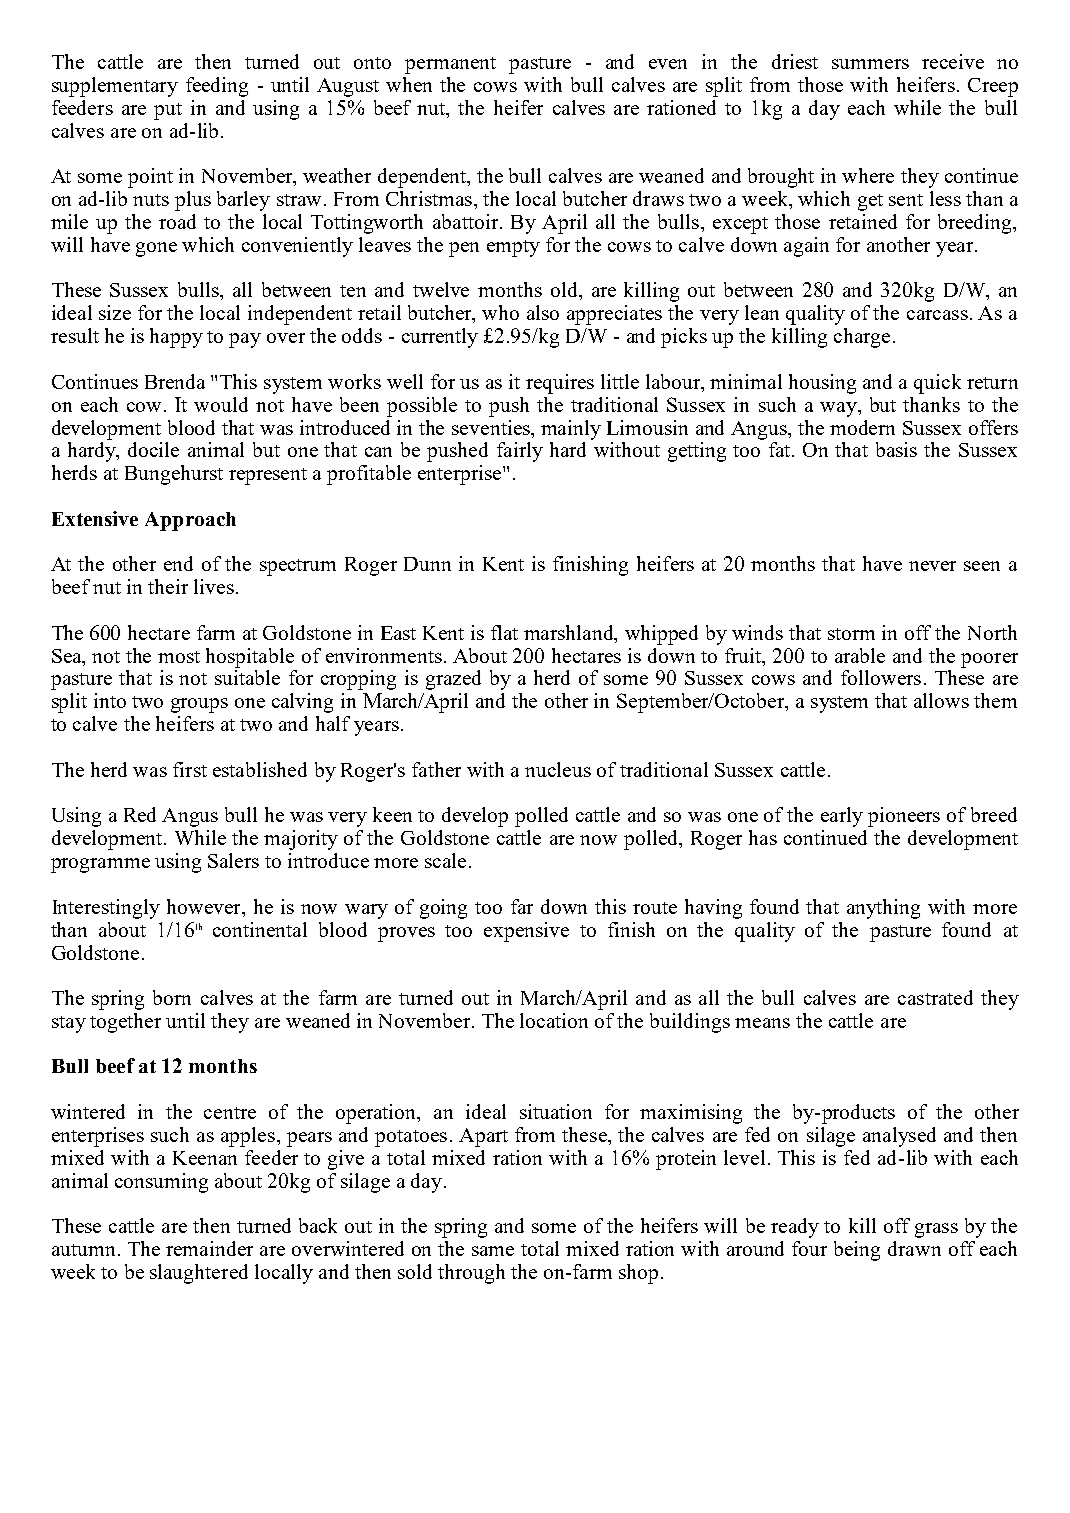  What do you see at coordinates (450, 65) in the image?
I see `permanent` at bounding box center [450, 65].
